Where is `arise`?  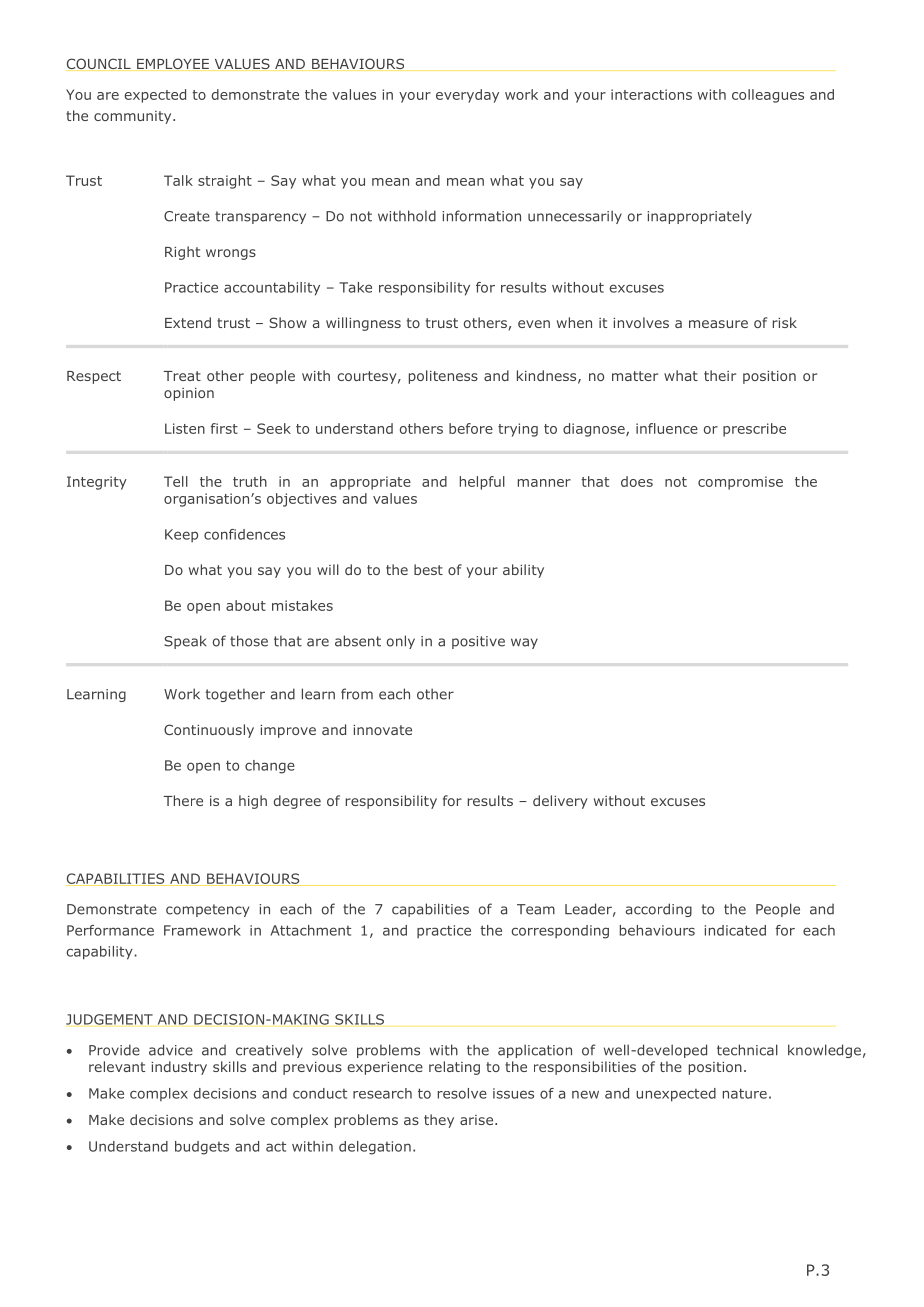
arise is located at coordinates (478, 1120).
